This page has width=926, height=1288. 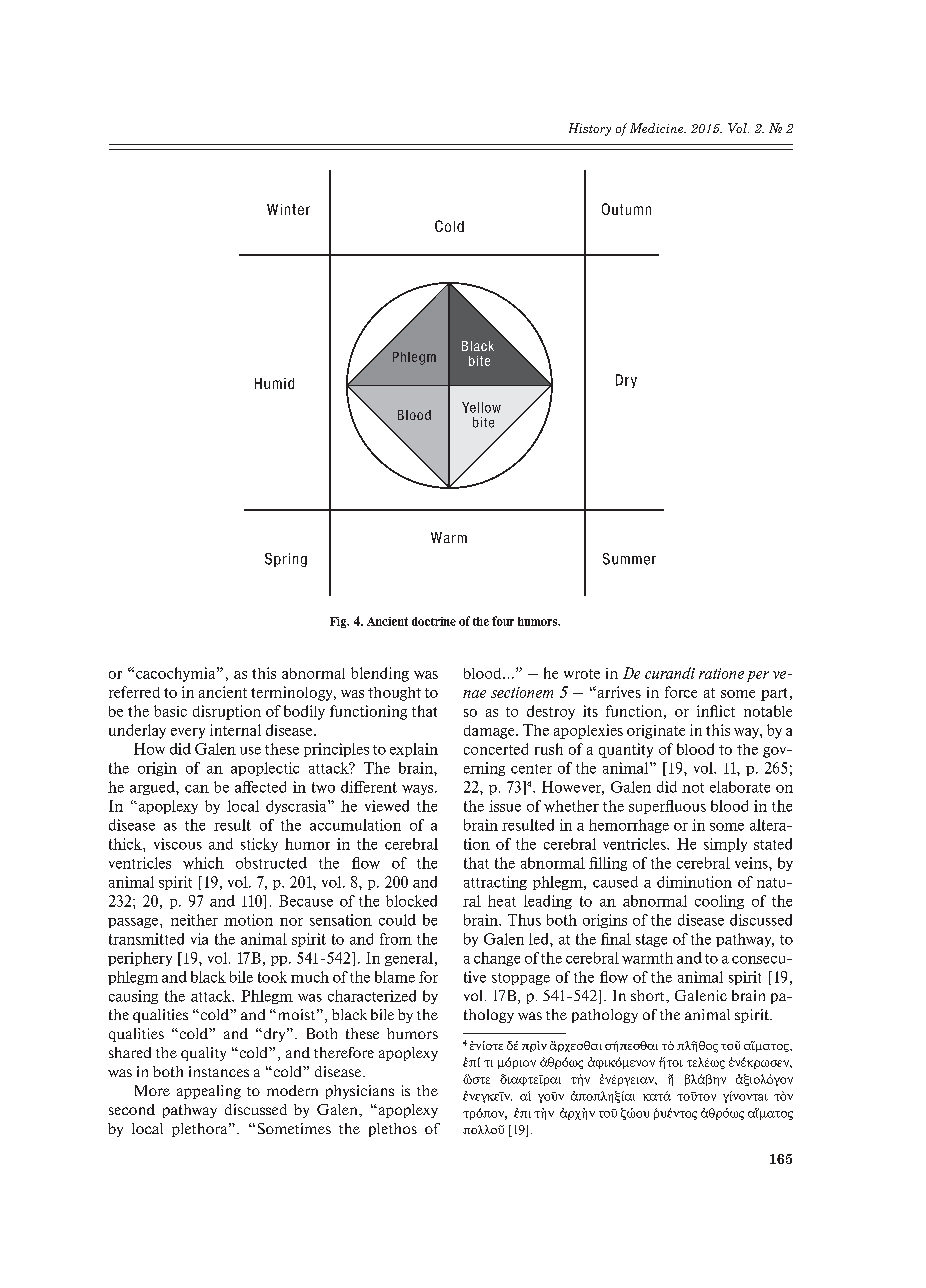 I want to click on physicians, so click(x=360, y=1092).
